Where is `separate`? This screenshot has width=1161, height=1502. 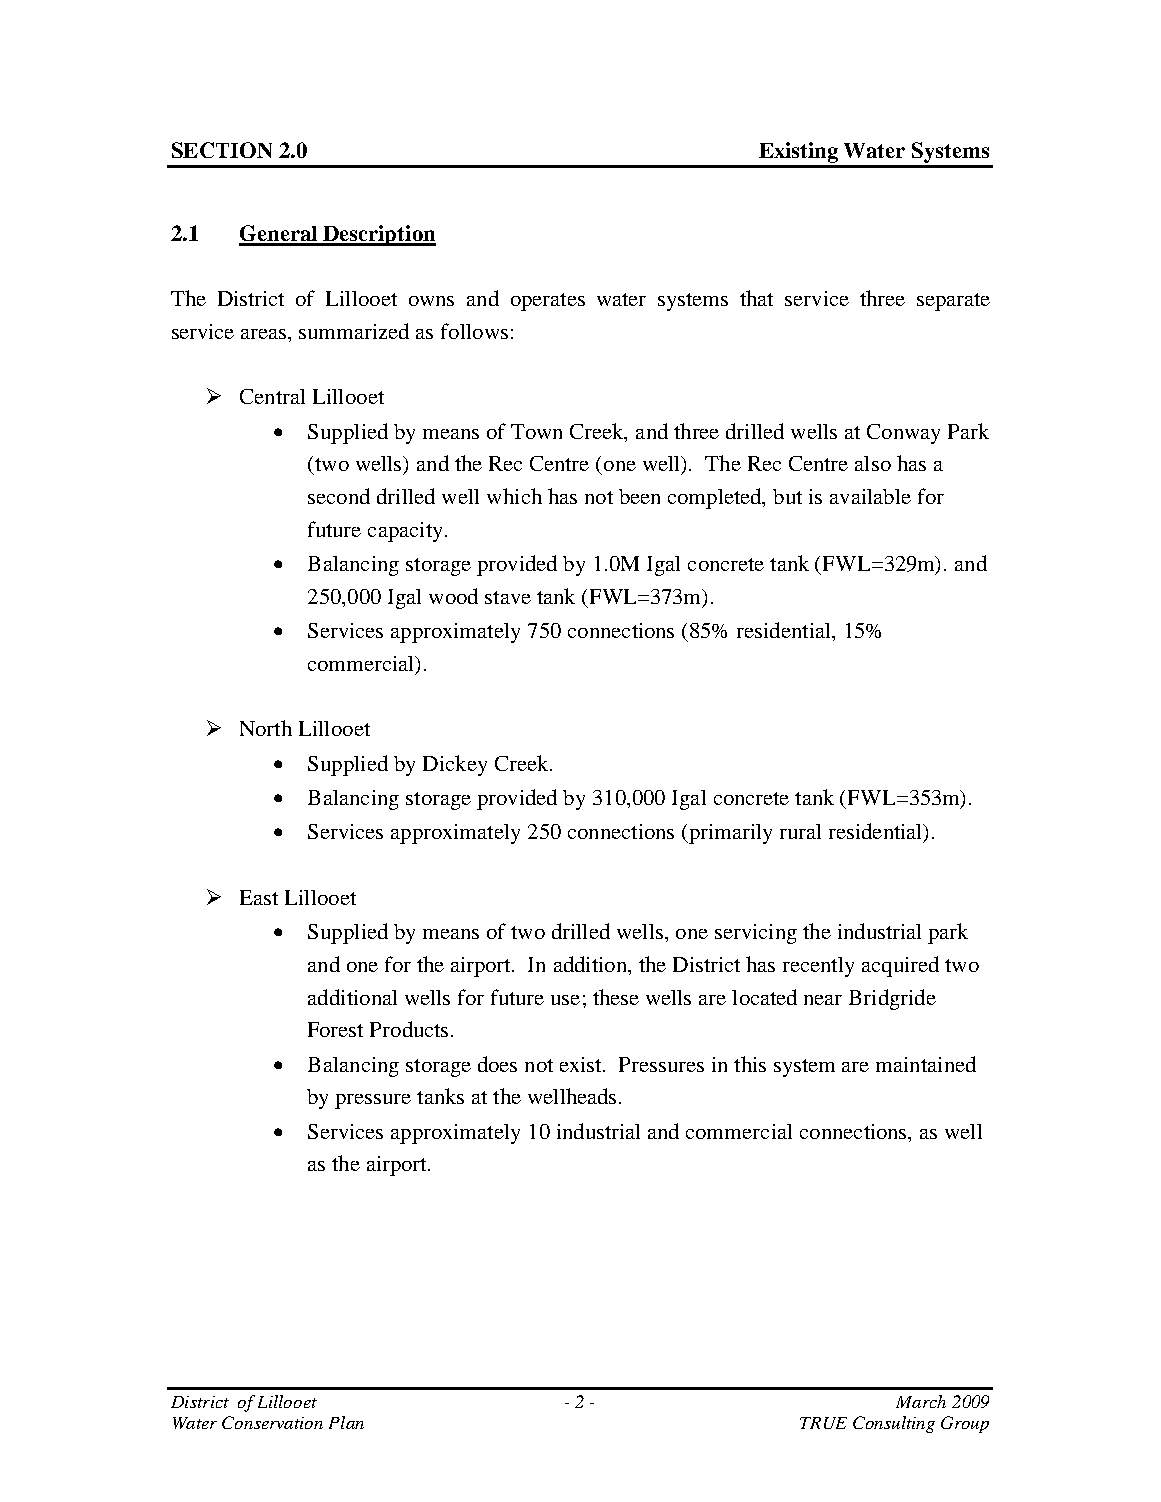
separate is located at coordinates (953, 302).
